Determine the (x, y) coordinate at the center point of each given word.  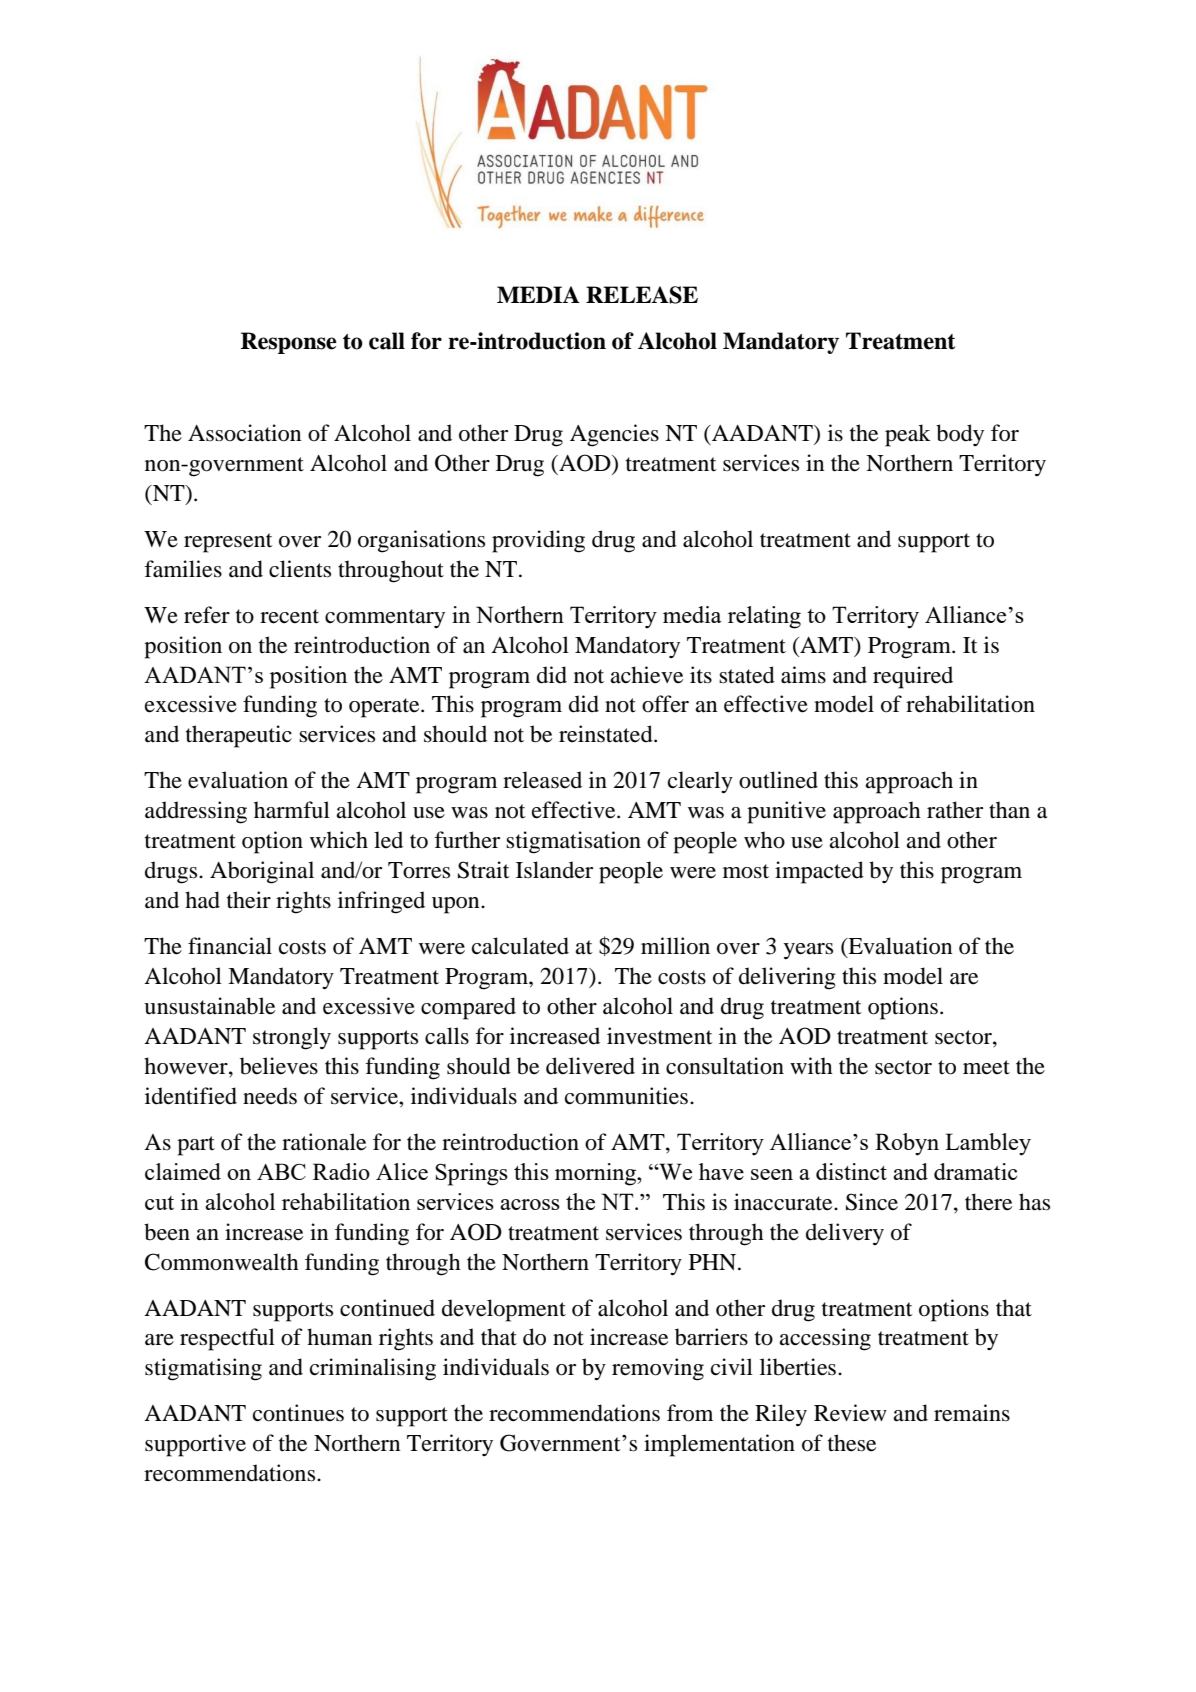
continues (298, 1413)
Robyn (907, 1144)
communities (628, 1096)
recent (289, 616)
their (249, 900)
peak (908, 435)
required (913, 677)
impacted (819, 872)
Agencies (614, 435)
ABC (281, 1171)
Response (289, 343)
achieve (646, 675)
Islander (554, 870)
